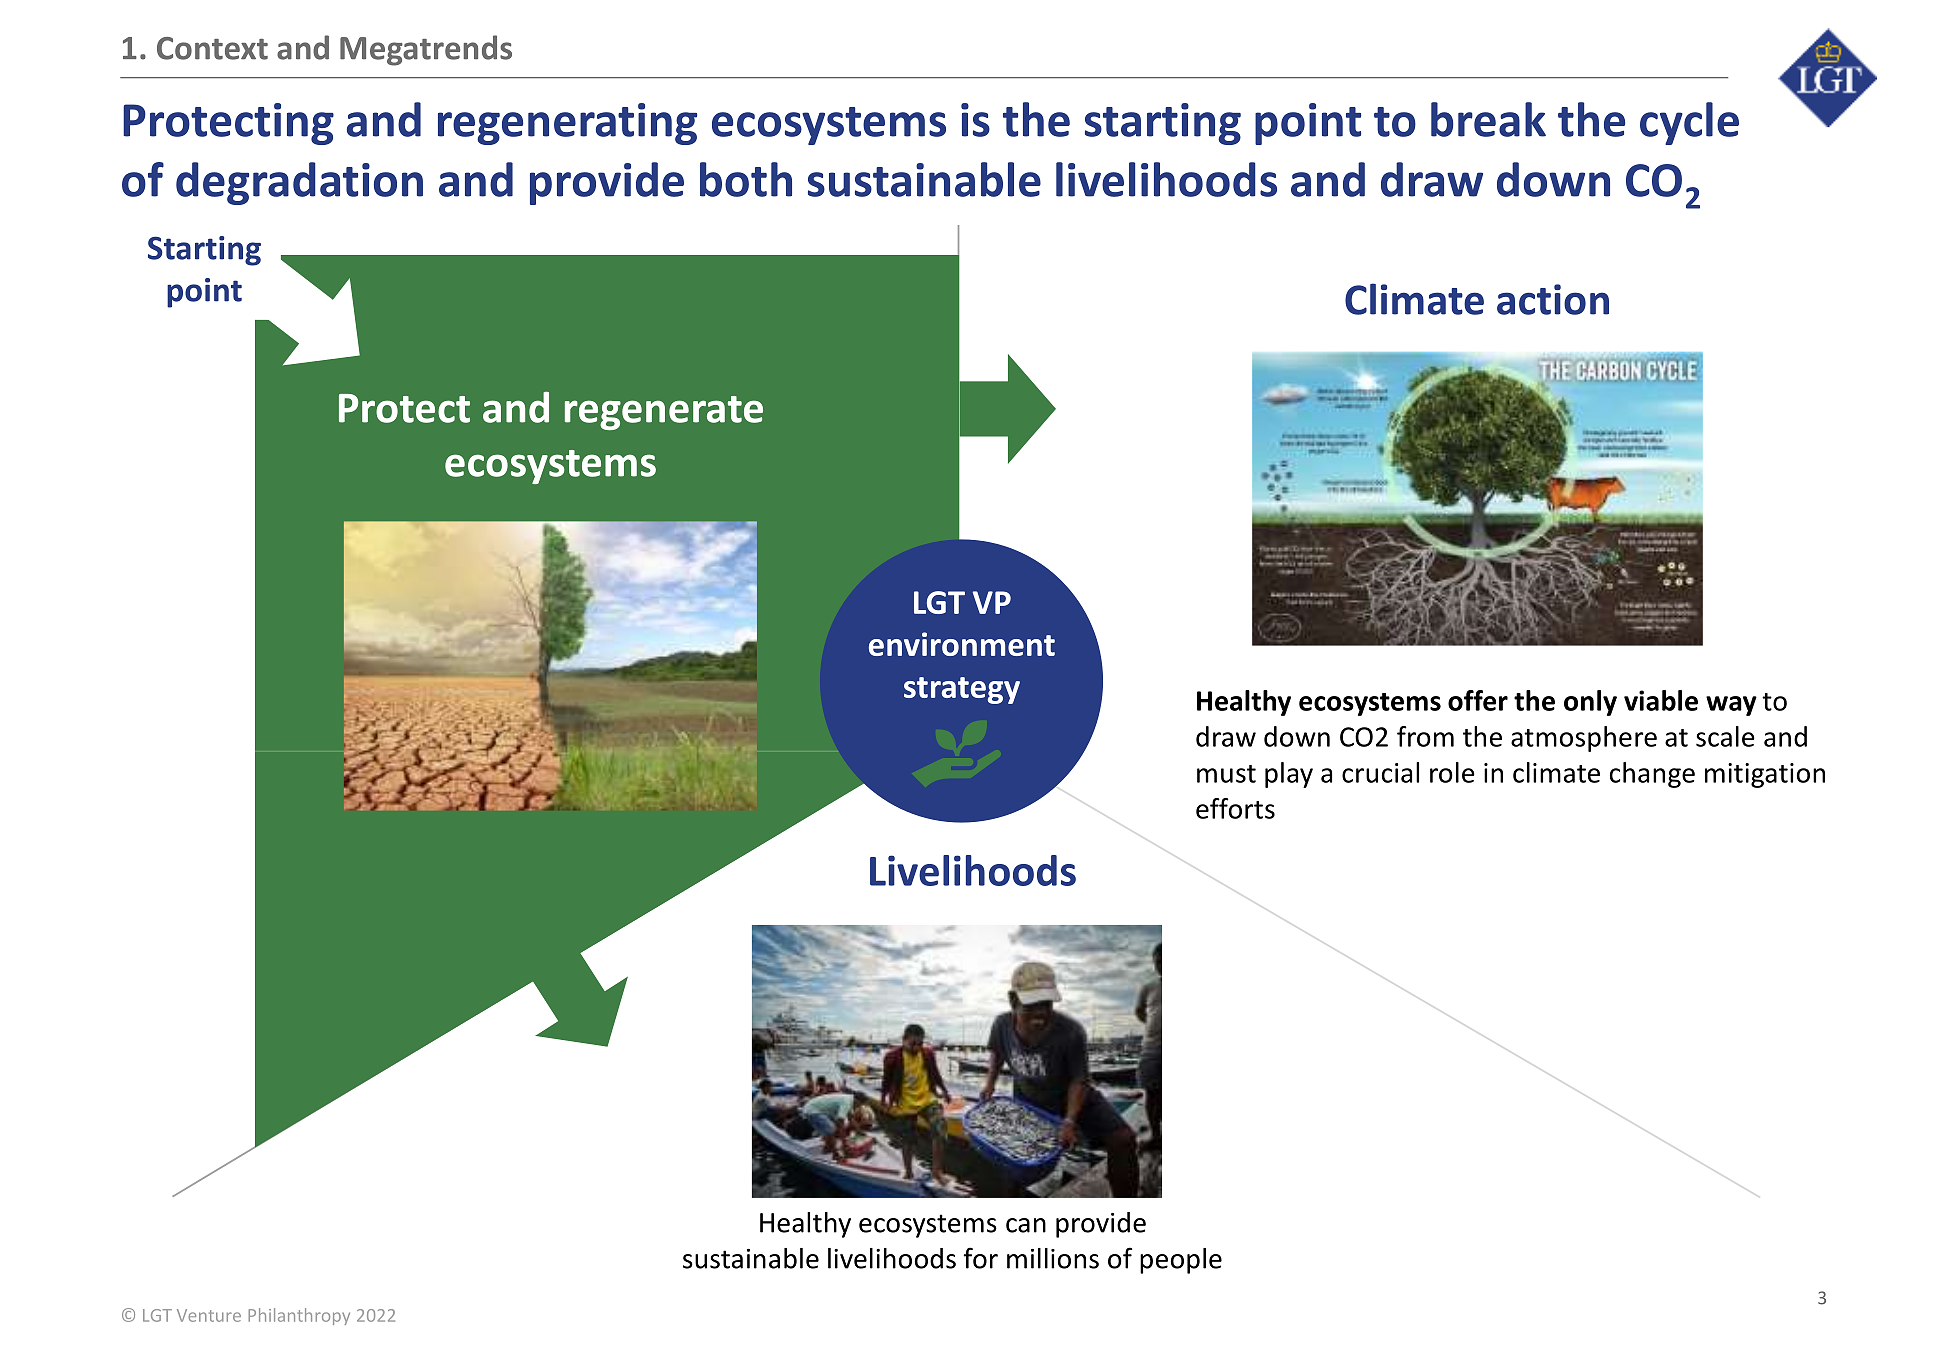 The height and width of the screenshot is (1350, 1950). I want to click on strategy, so click(962, 690).
